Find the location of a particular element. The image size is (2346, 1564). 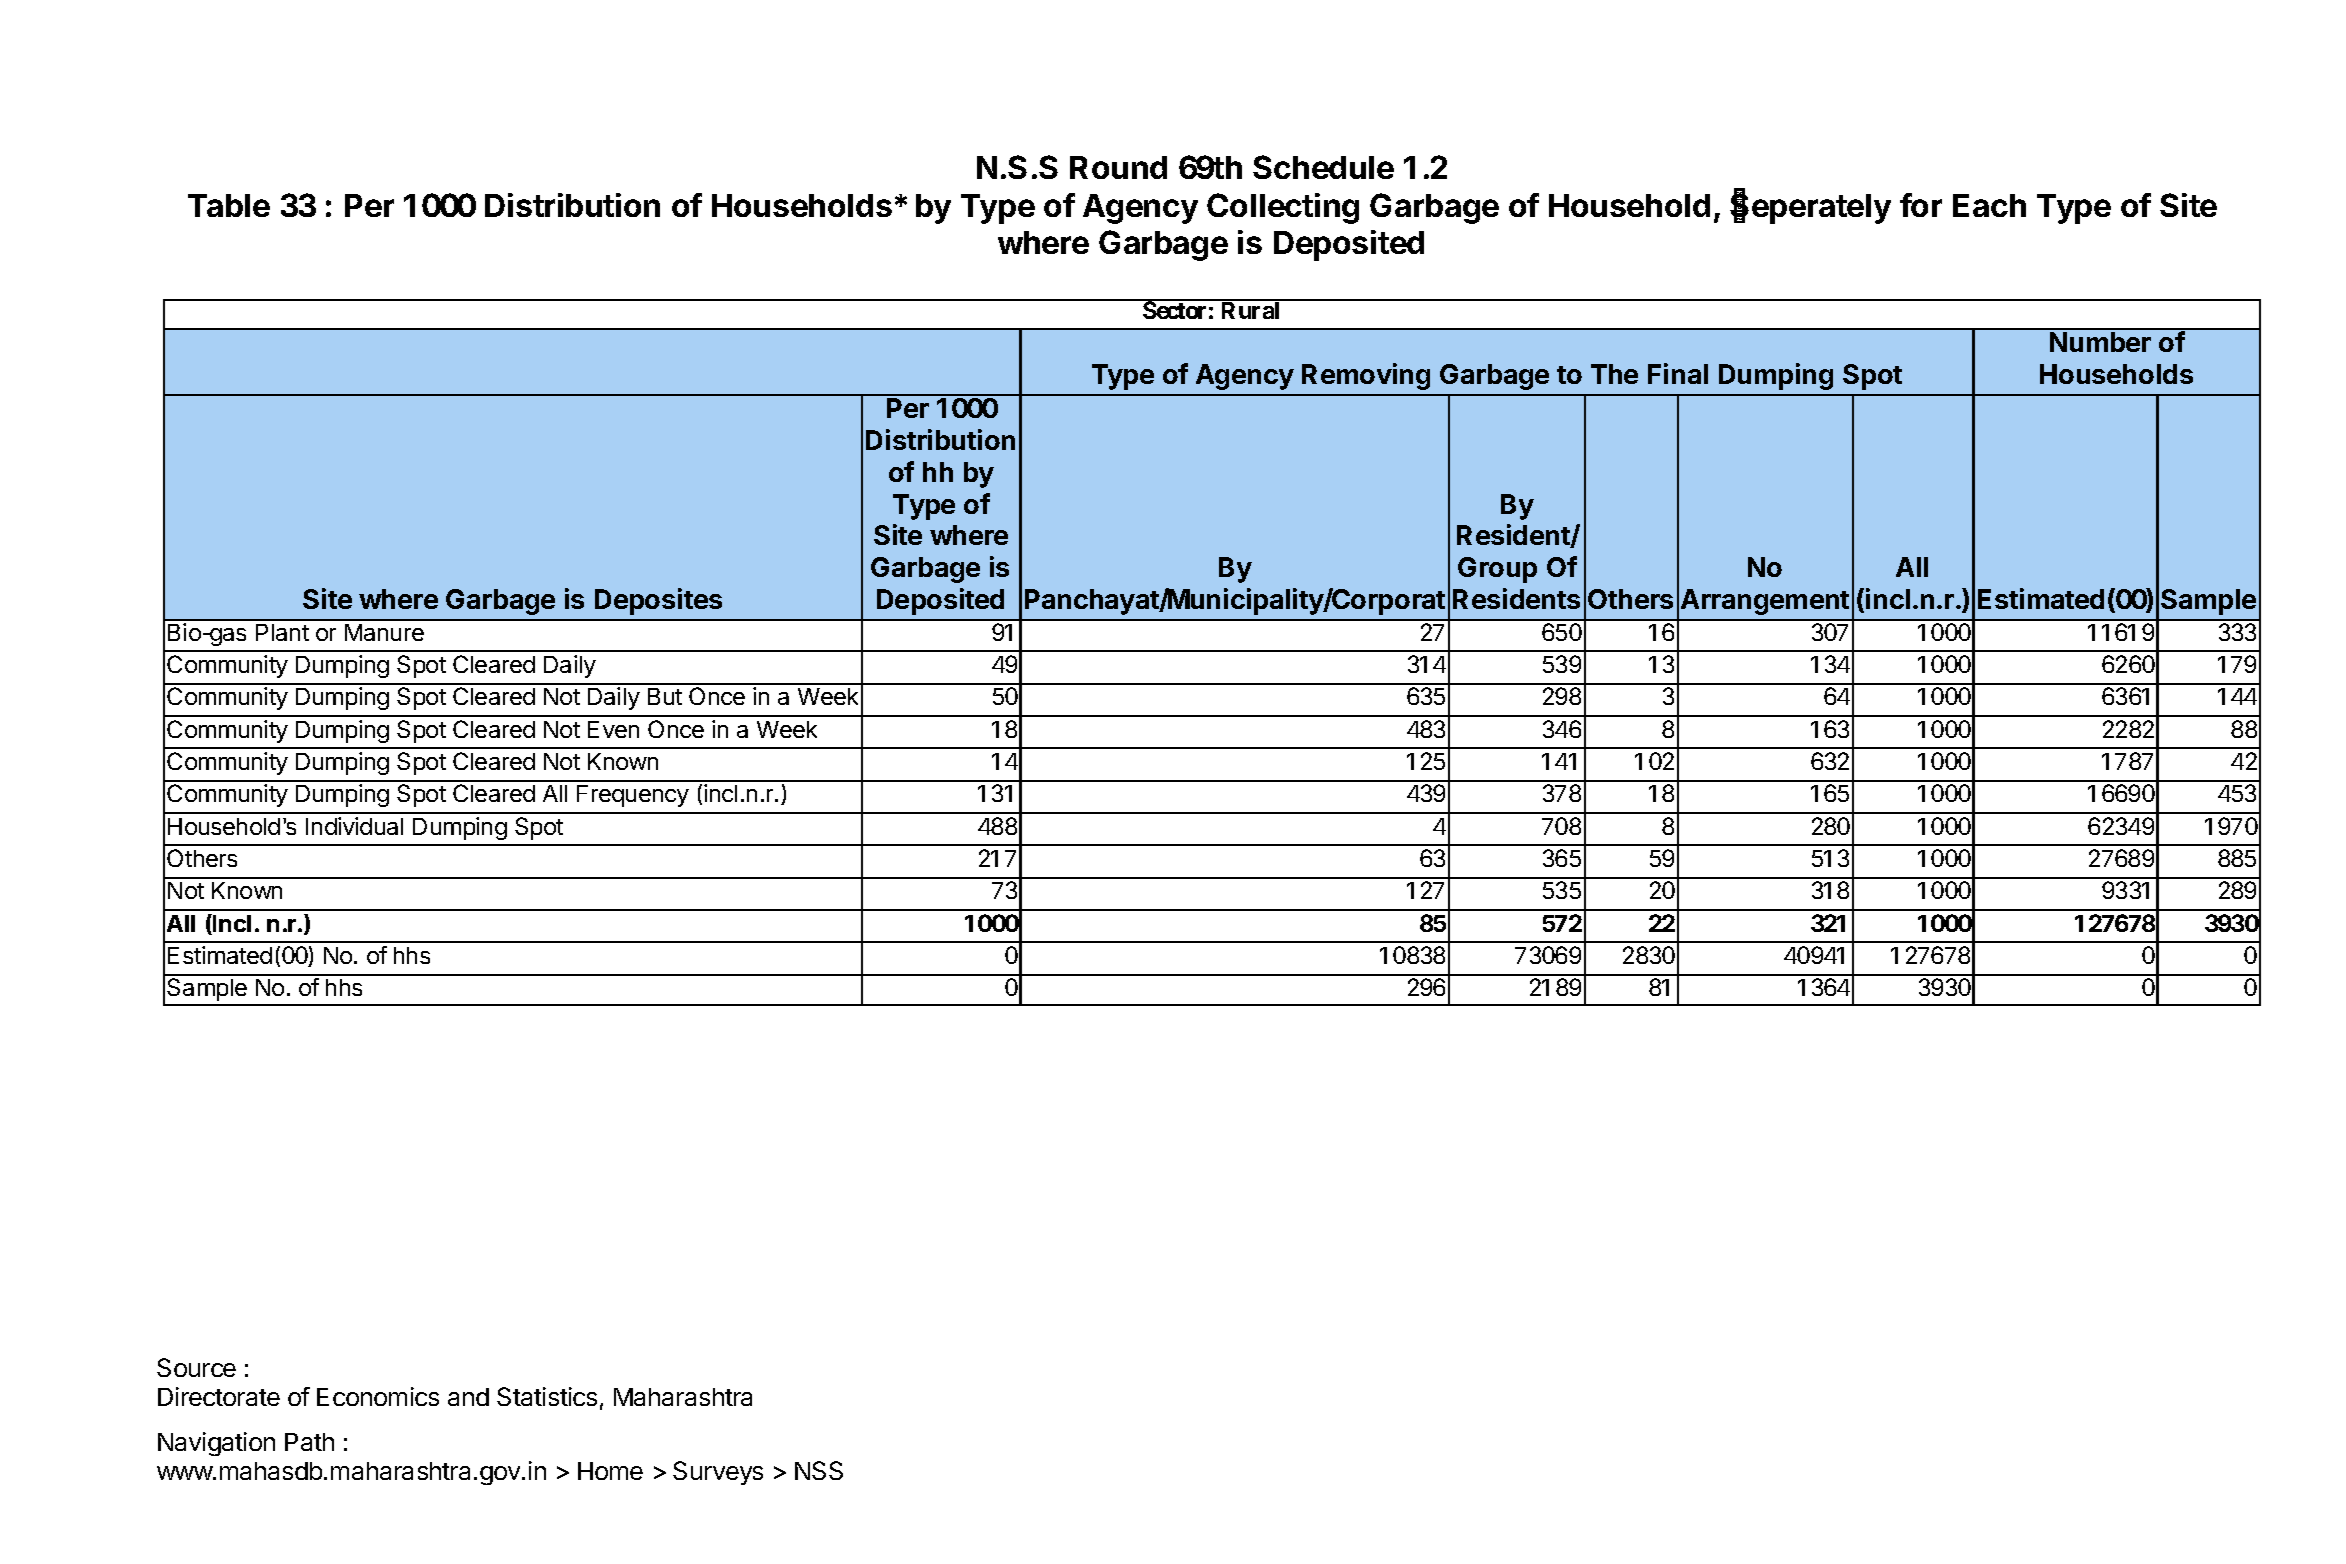

Group is located at coordinates (1497, 570).
